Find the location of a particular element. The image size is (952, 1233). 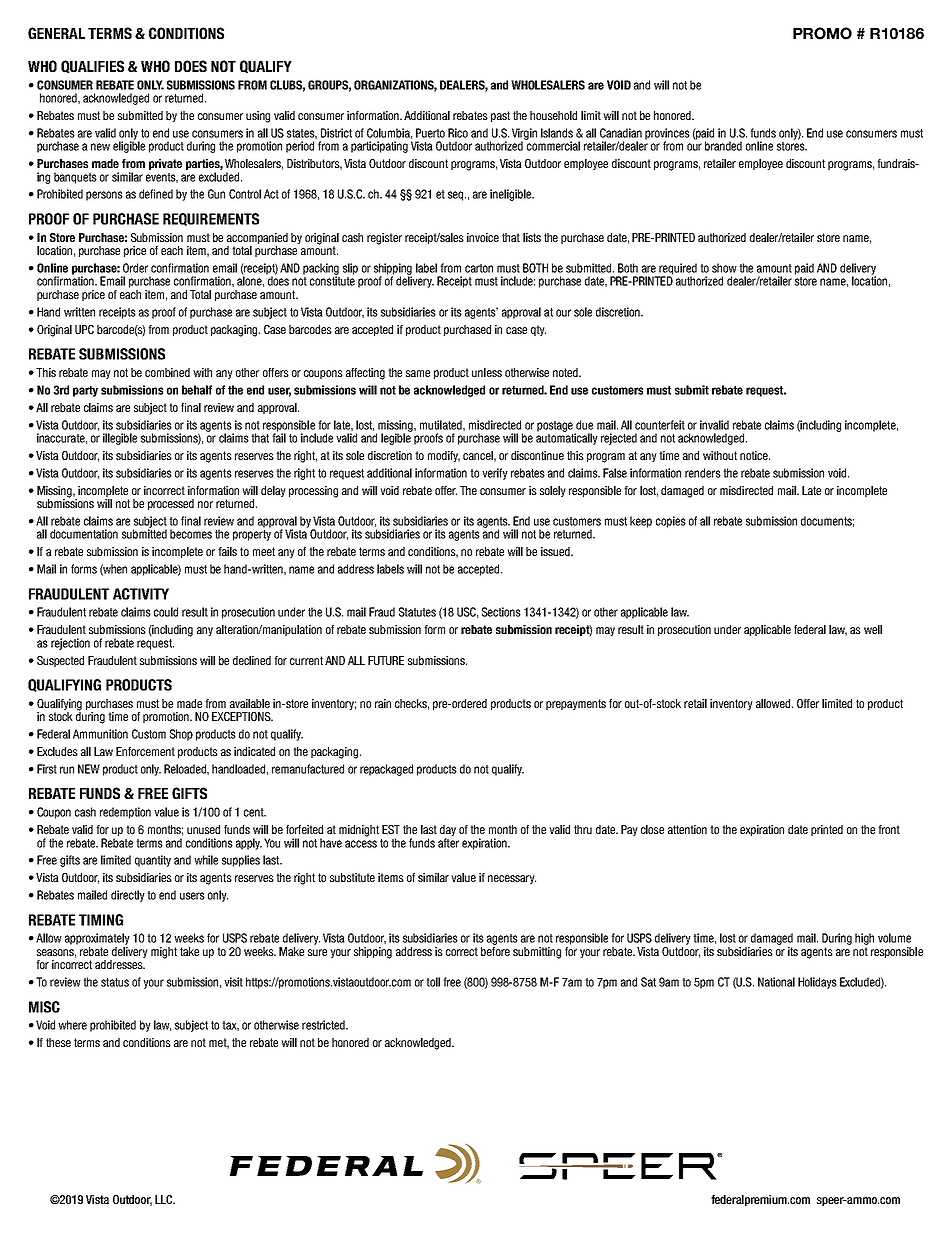

modify is located at coordinates (444, 456).
